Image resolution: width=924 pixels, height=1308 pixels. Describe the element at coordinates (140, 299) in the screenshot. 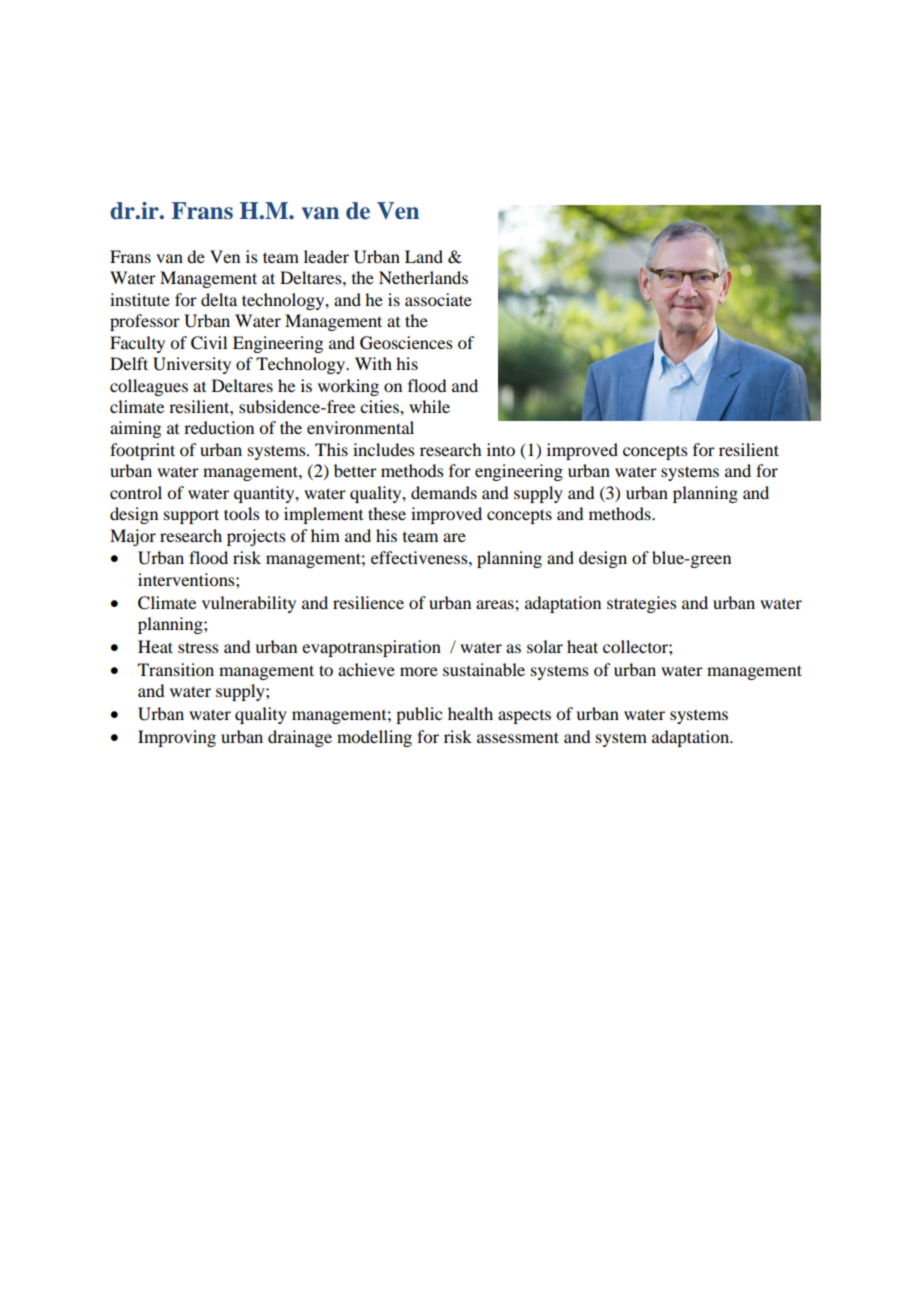

I see `institute` at that location.
